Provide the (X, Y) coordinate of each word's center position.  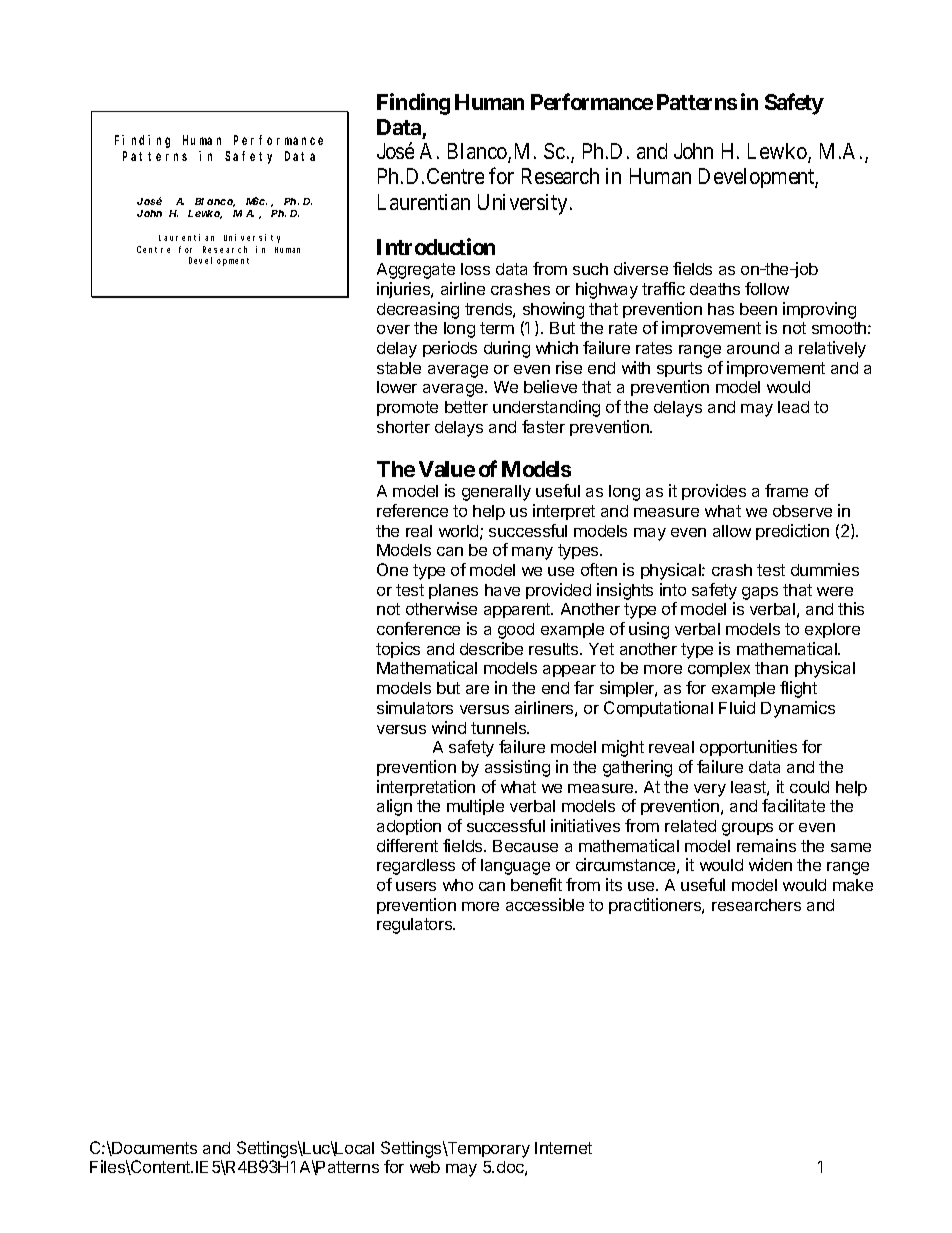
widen (770, 864)
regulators (416, 926)
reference (412, 510)
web (425, 1167)
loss (475, 269)
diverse (641, 268)
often (599, 569)
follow (767, 288)
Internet (563, 1148)
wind (449, 727)
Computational (658, 709)
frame (786, 490)
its (614, 884)
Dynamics (798, 709)
